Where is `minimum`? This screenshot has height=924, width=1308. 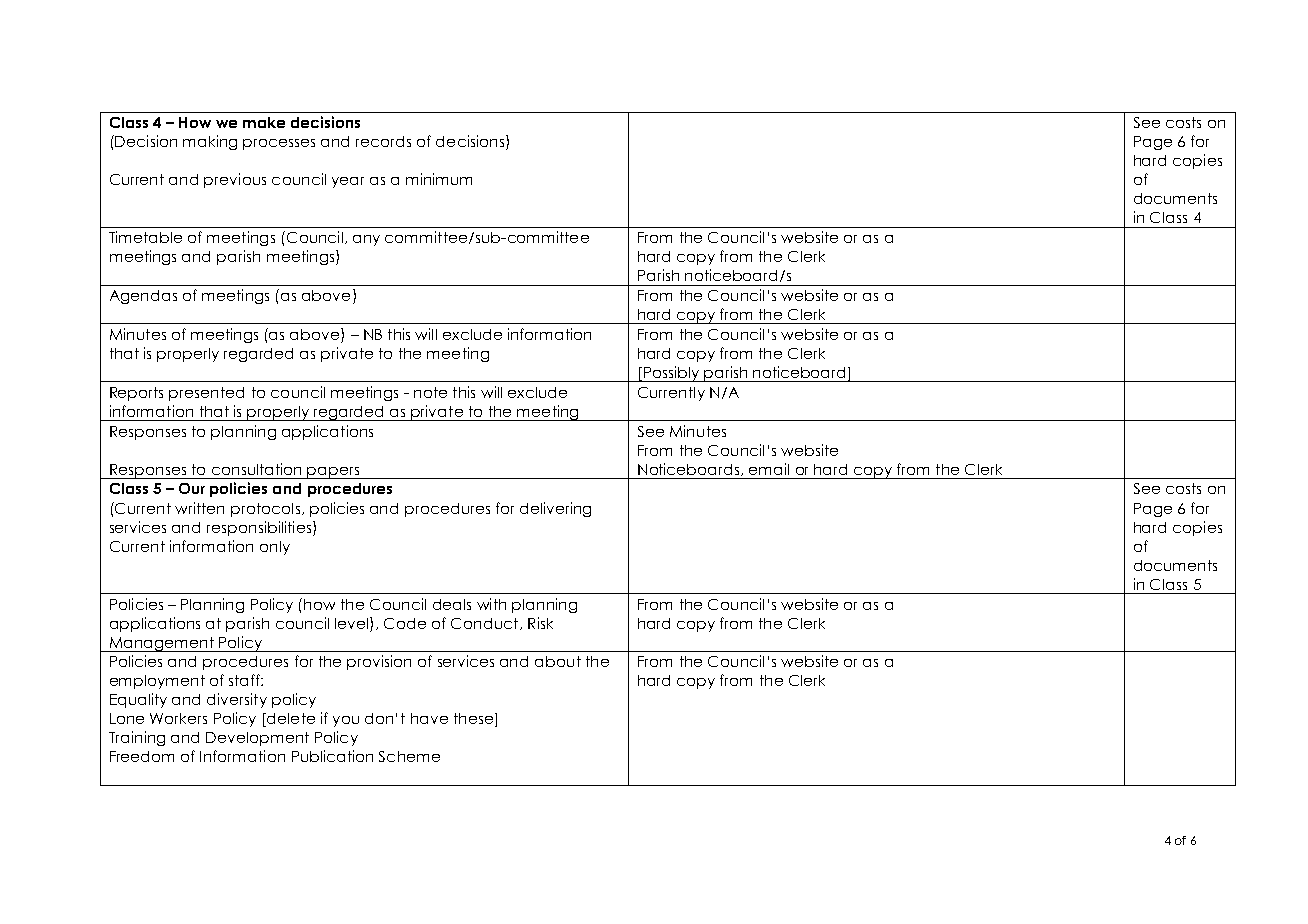 minimum is located at coordinates (439, 179).
